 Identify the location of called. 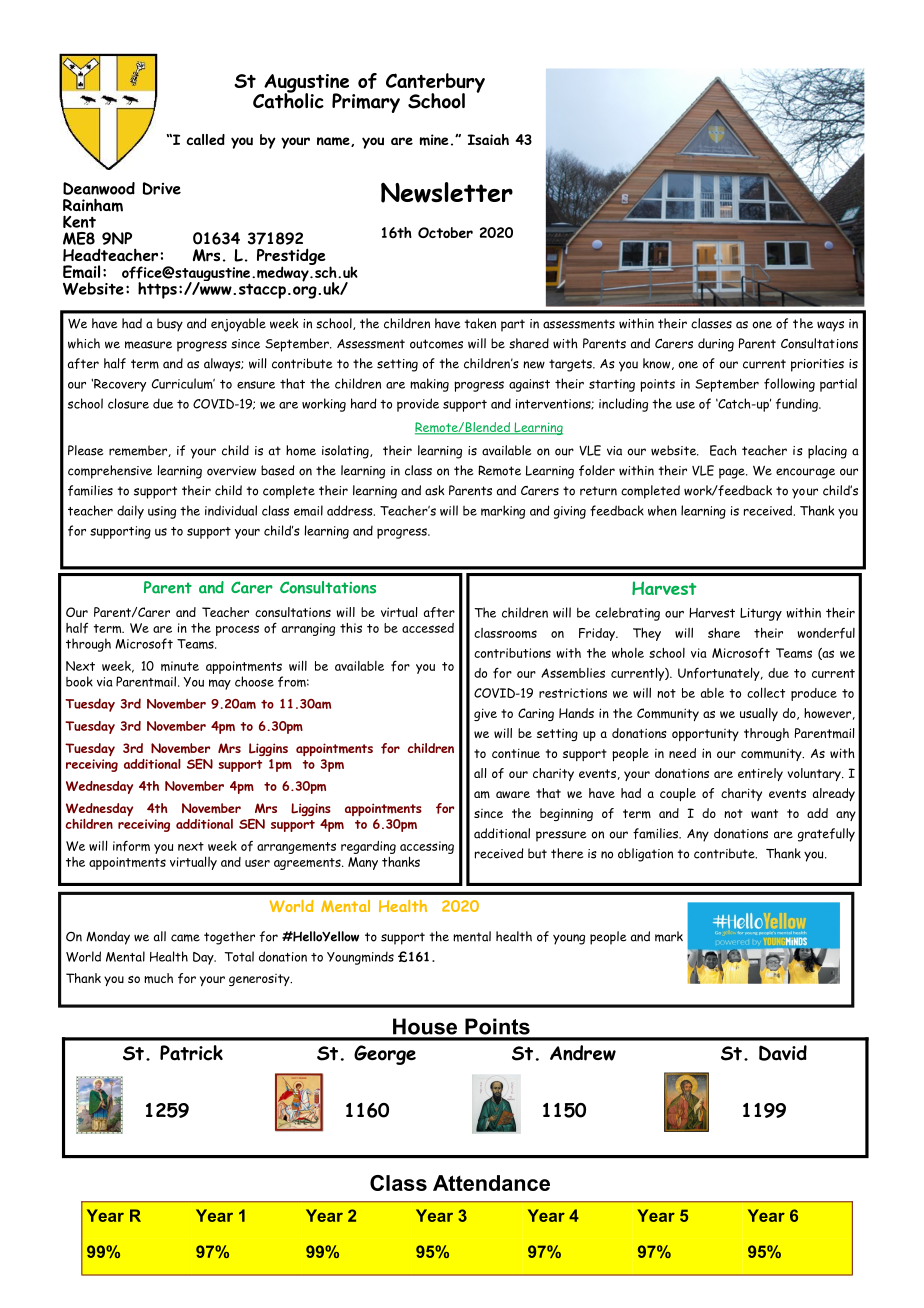
(206, 139).
